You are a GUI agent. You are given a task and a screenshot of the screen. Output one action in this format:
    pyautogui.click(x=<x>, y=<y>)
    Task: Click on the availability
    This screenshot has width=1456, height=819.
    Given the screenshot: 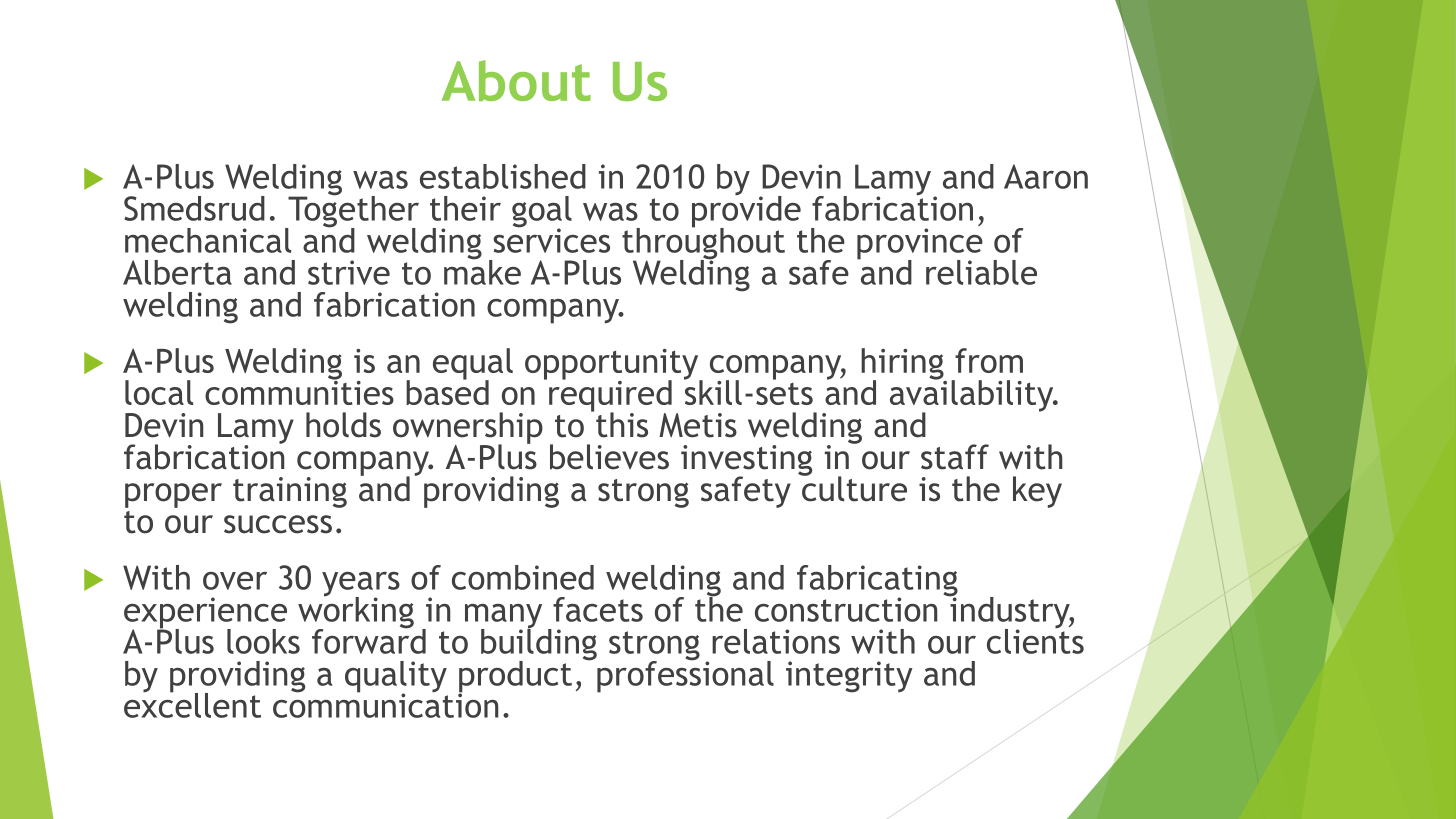 What is the action you would take?
    pyautogui.click(x=973, y=396)
